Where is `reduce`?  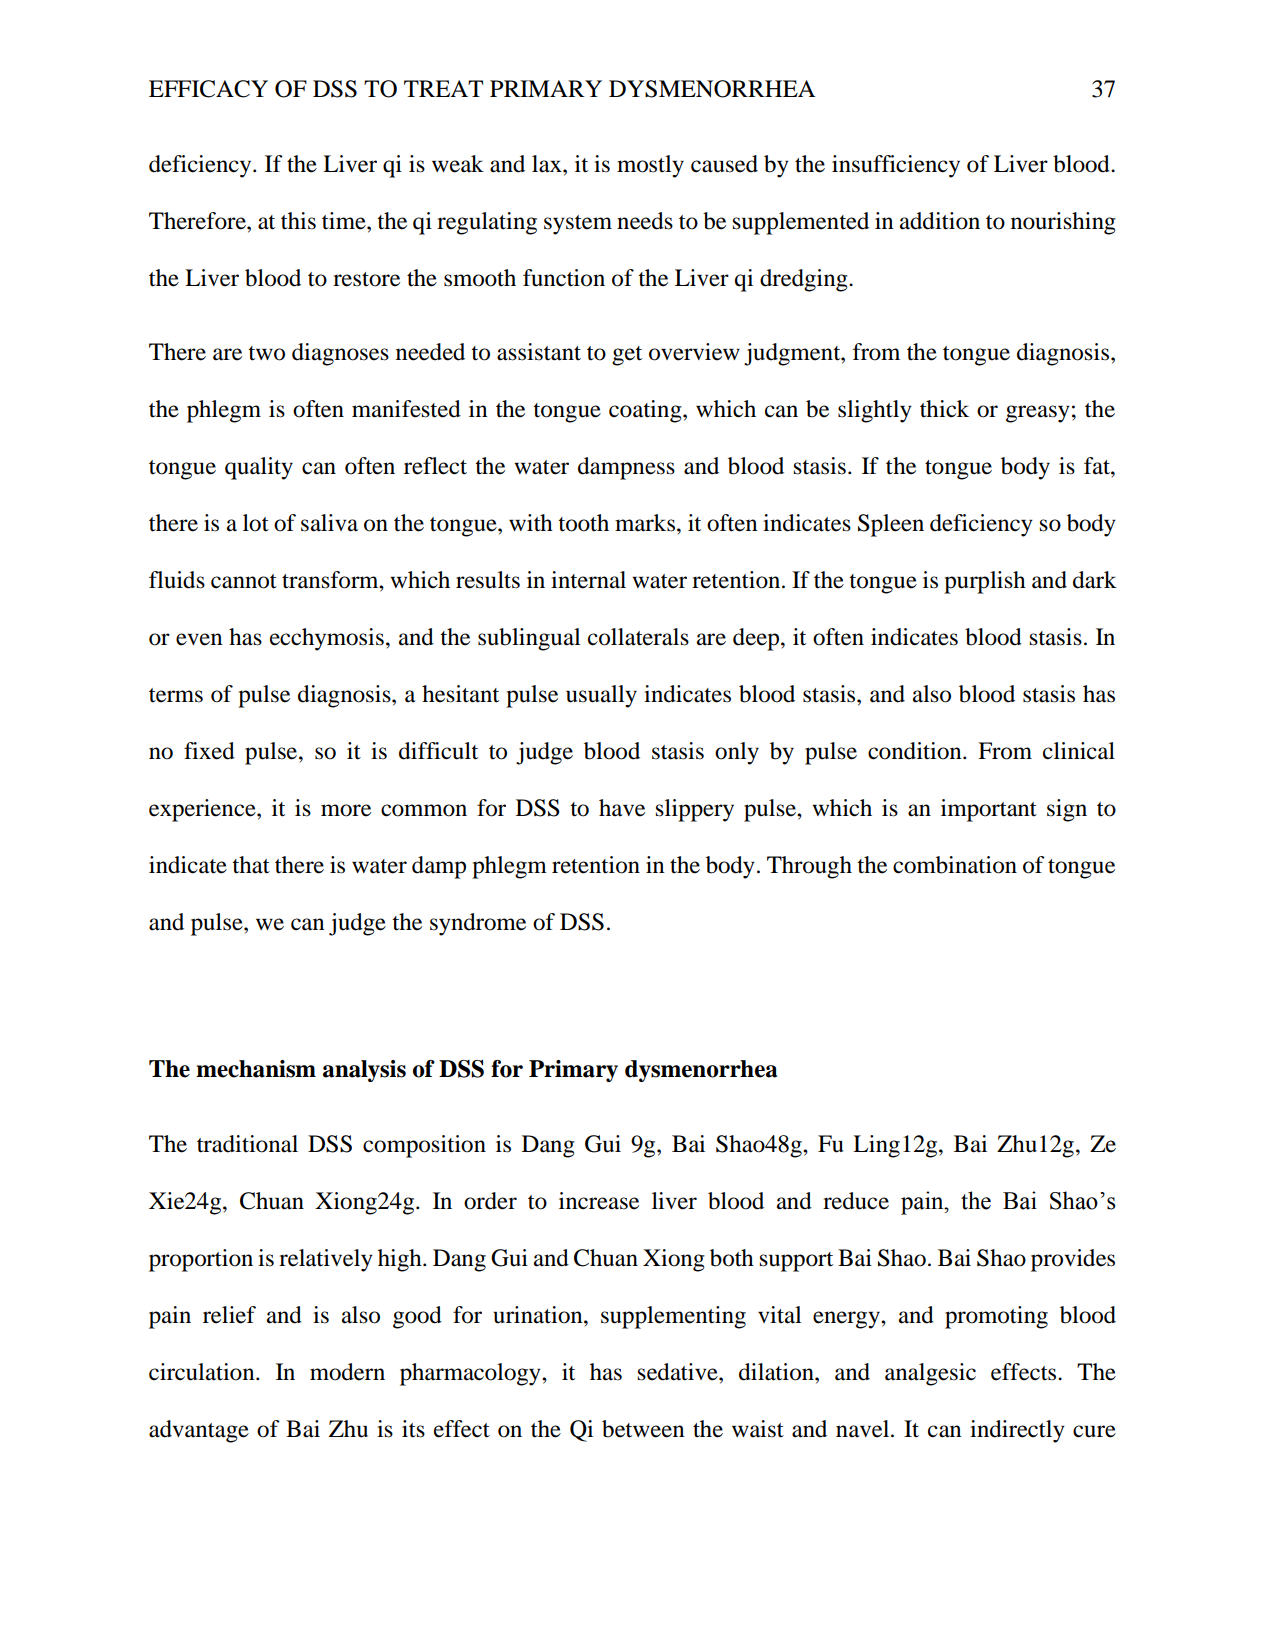 reduce is located at coordinates (856, 1201).
